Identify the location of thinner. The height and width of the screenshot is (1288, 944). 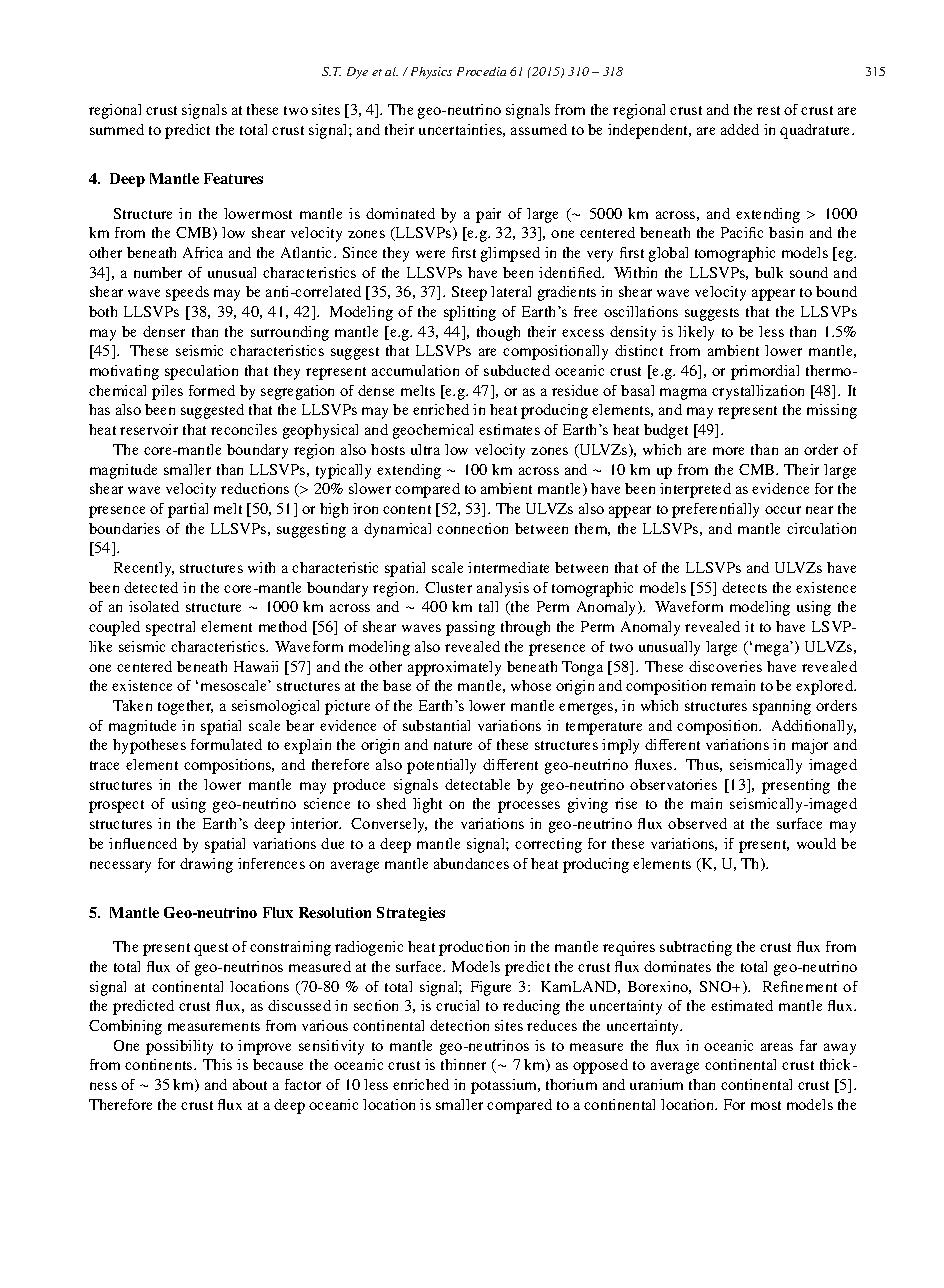
(463, 1064).
